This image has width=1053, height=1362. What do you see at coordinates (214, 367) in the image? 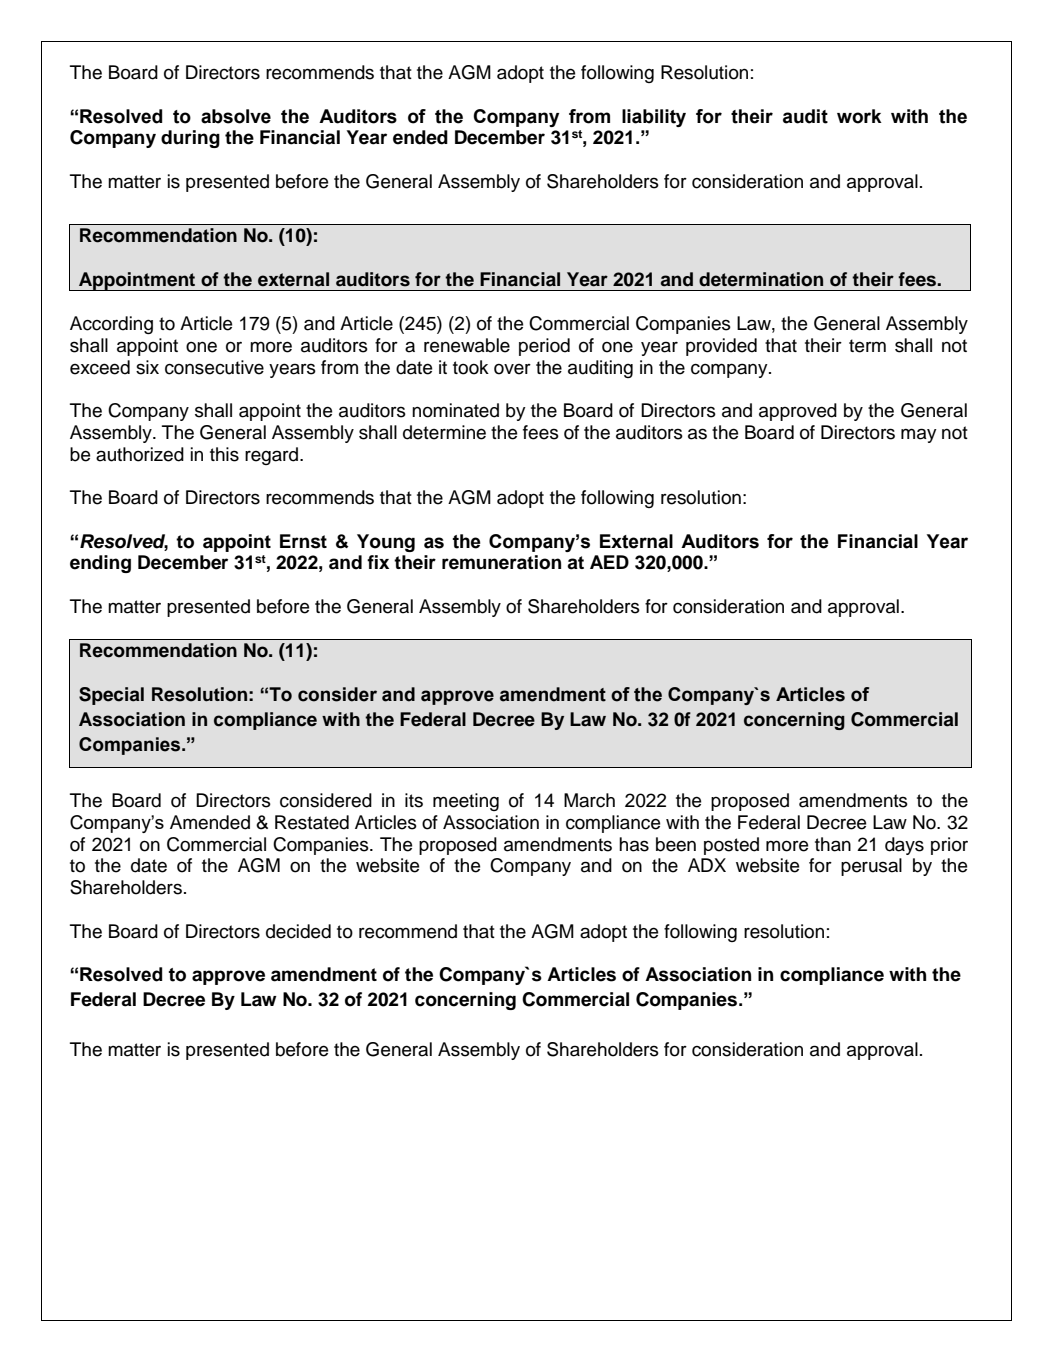
I see `consecutive` at bounding box center [214, 367].
